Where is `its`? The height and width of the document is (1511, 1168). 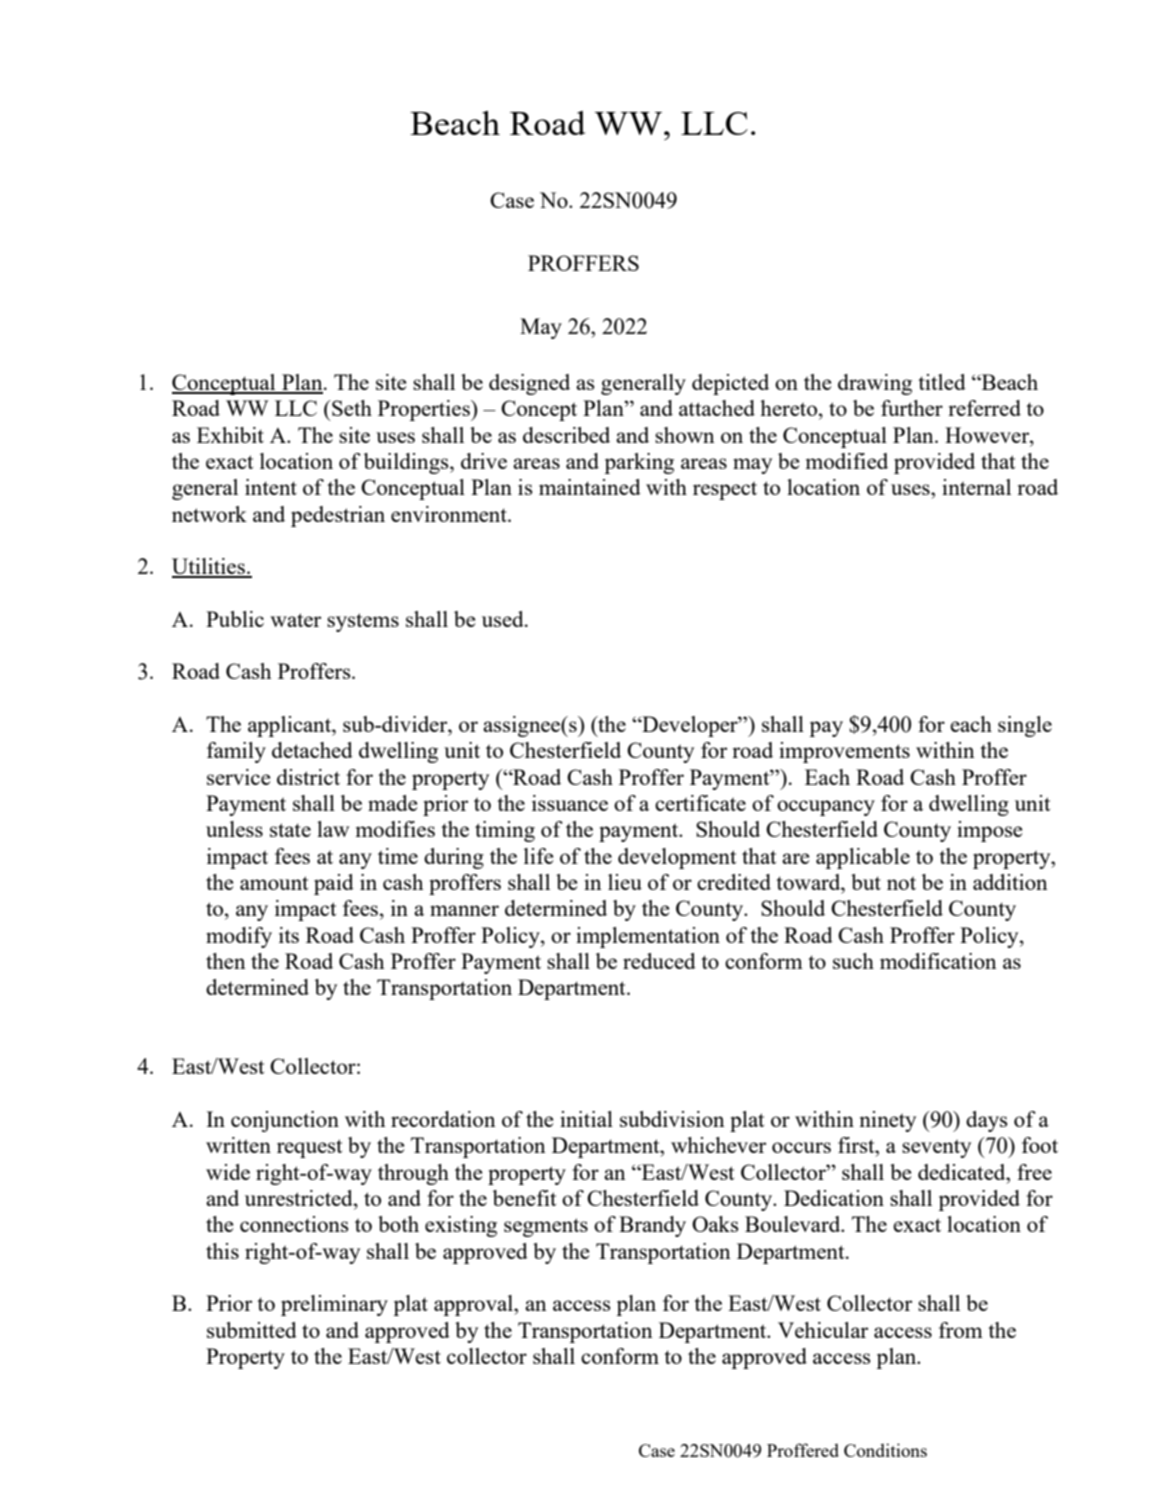 its is located at coordinates (289, 935).
